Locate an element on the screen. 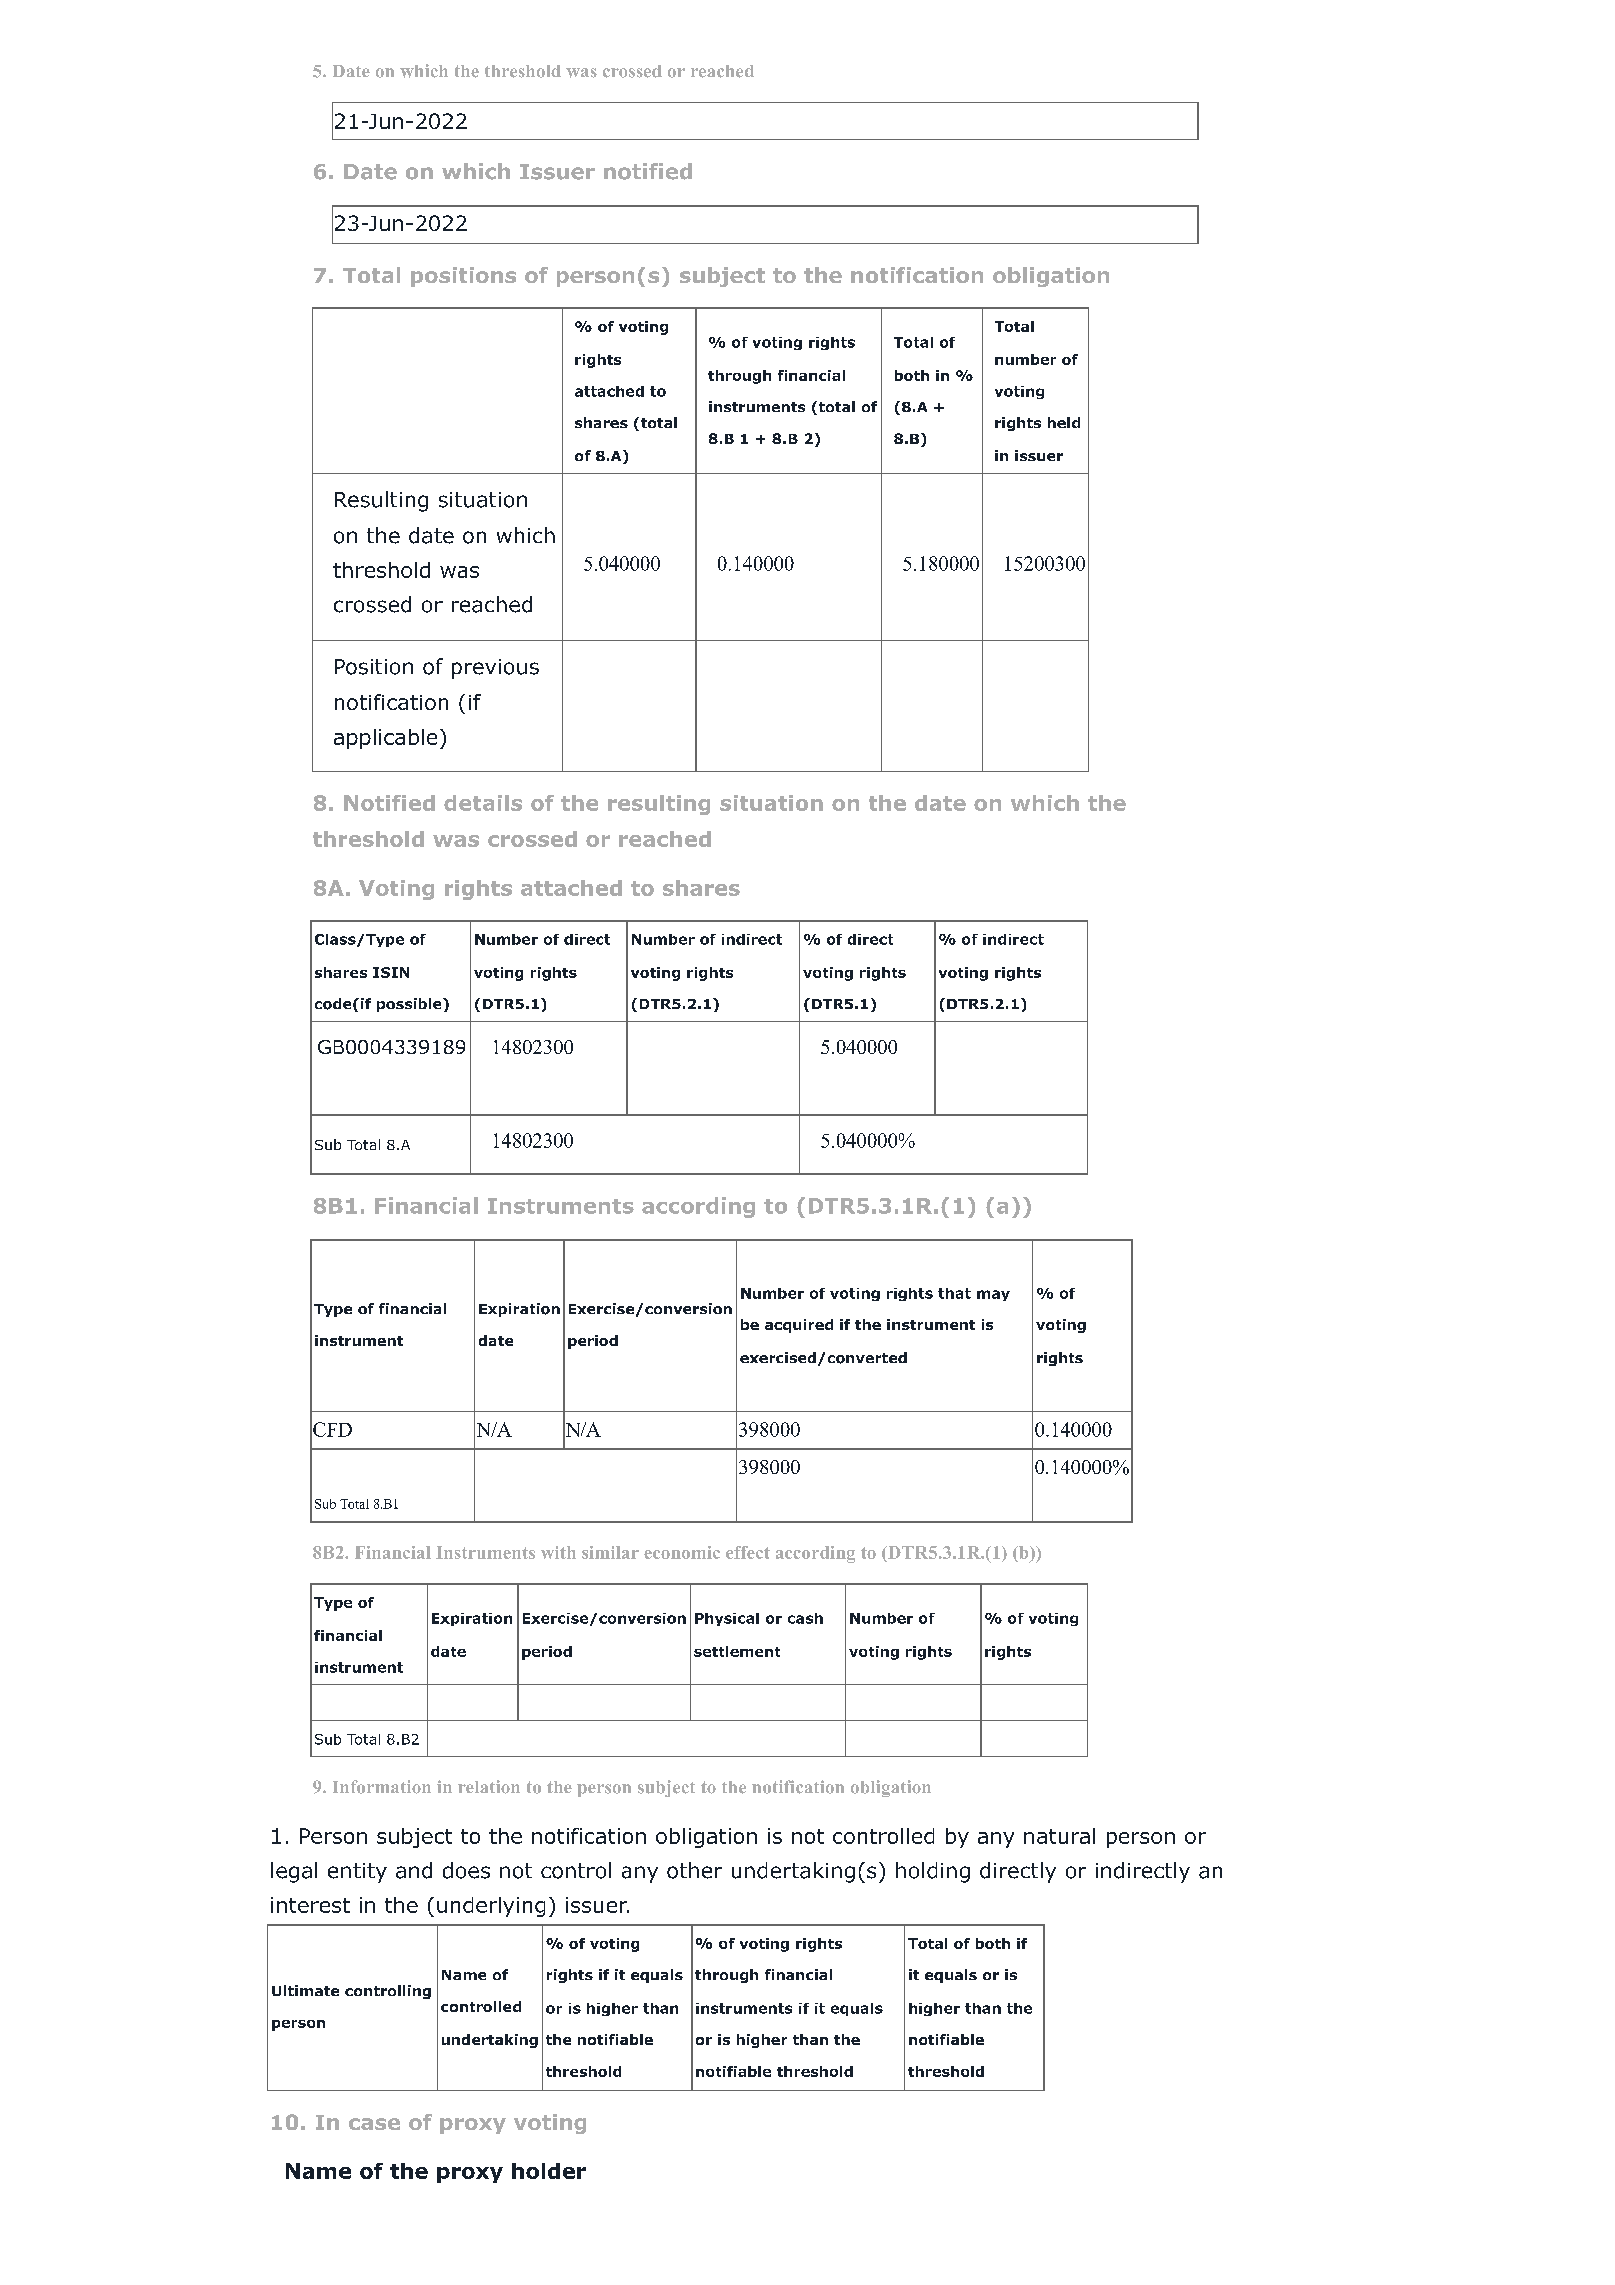 The image size is (1615, 2285). ISIN is located at coordinates (391, 972).
